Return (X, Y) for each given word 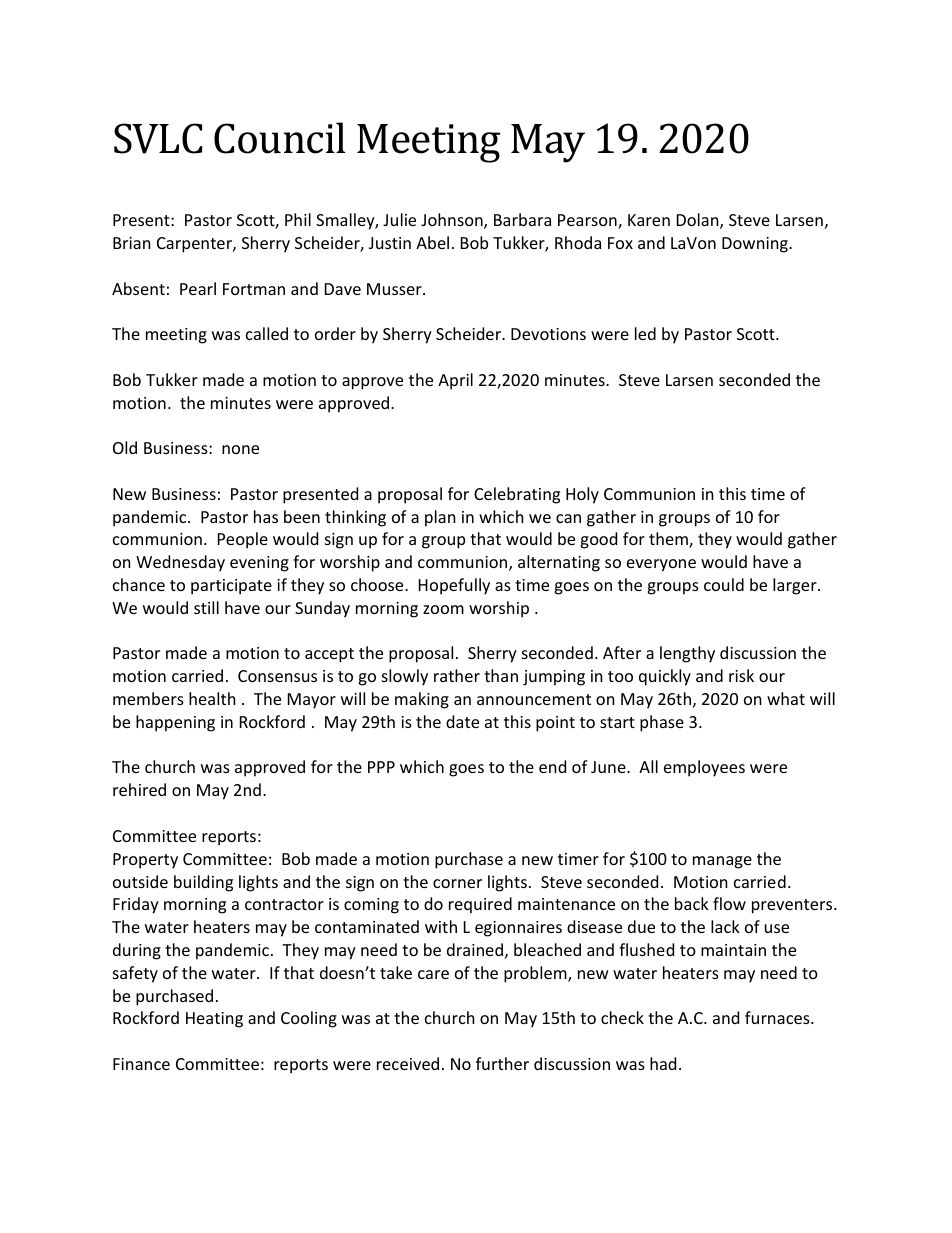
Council (279, 138)
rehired (139, 789)
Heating (214, 1020)
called (267, 333)
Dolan (699, 221)
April (455, 381)
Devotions (548, 334)
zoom (443, 609)
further (502, 1063)
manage (722, 862)
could (724, 584)
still (206, 607)
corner (457, 883)
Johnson (453, 221)
